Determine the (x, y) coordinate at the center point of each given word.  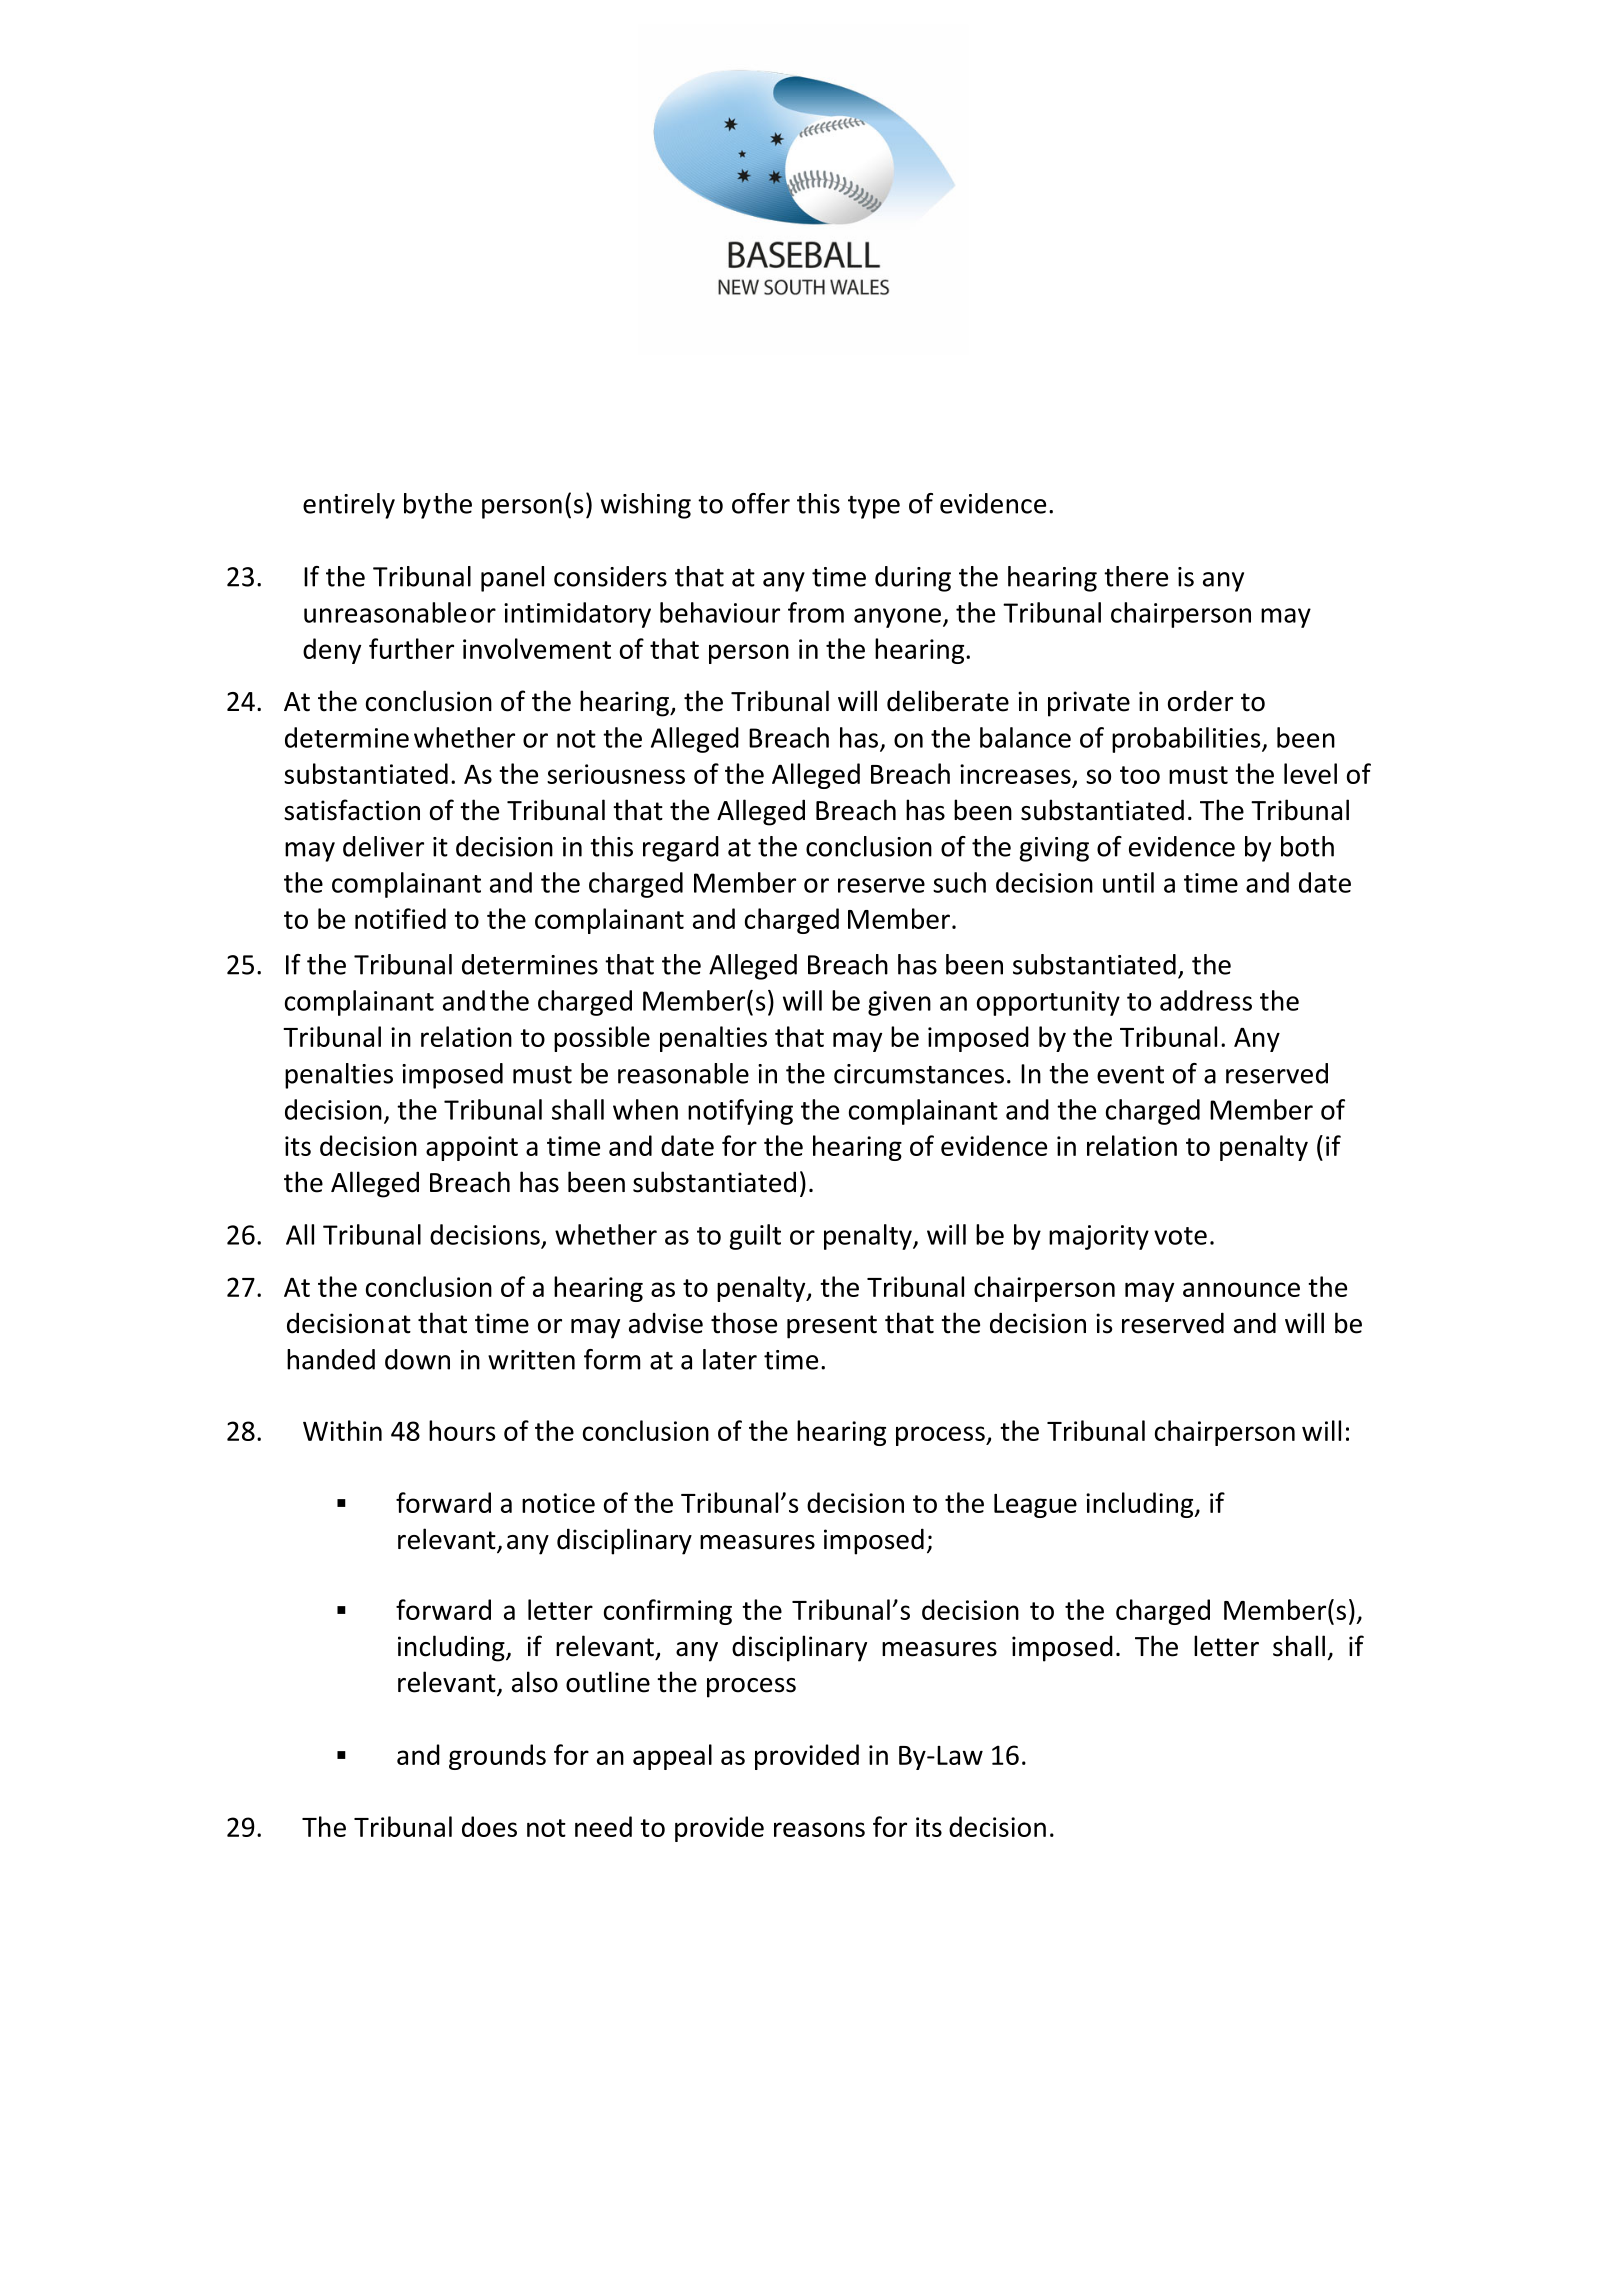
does (489, 1826)
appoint (472, 1148)
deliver (383, 846)
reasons (819, 1829)
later (730, 1359)
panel (512, 579)
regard (681, 849)
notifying (740, 1112)
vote (1180, 1236)
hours (462, 1430)
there (1136, 576)
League (1035, 1506)
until (1128, 882)
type (874, 507)
